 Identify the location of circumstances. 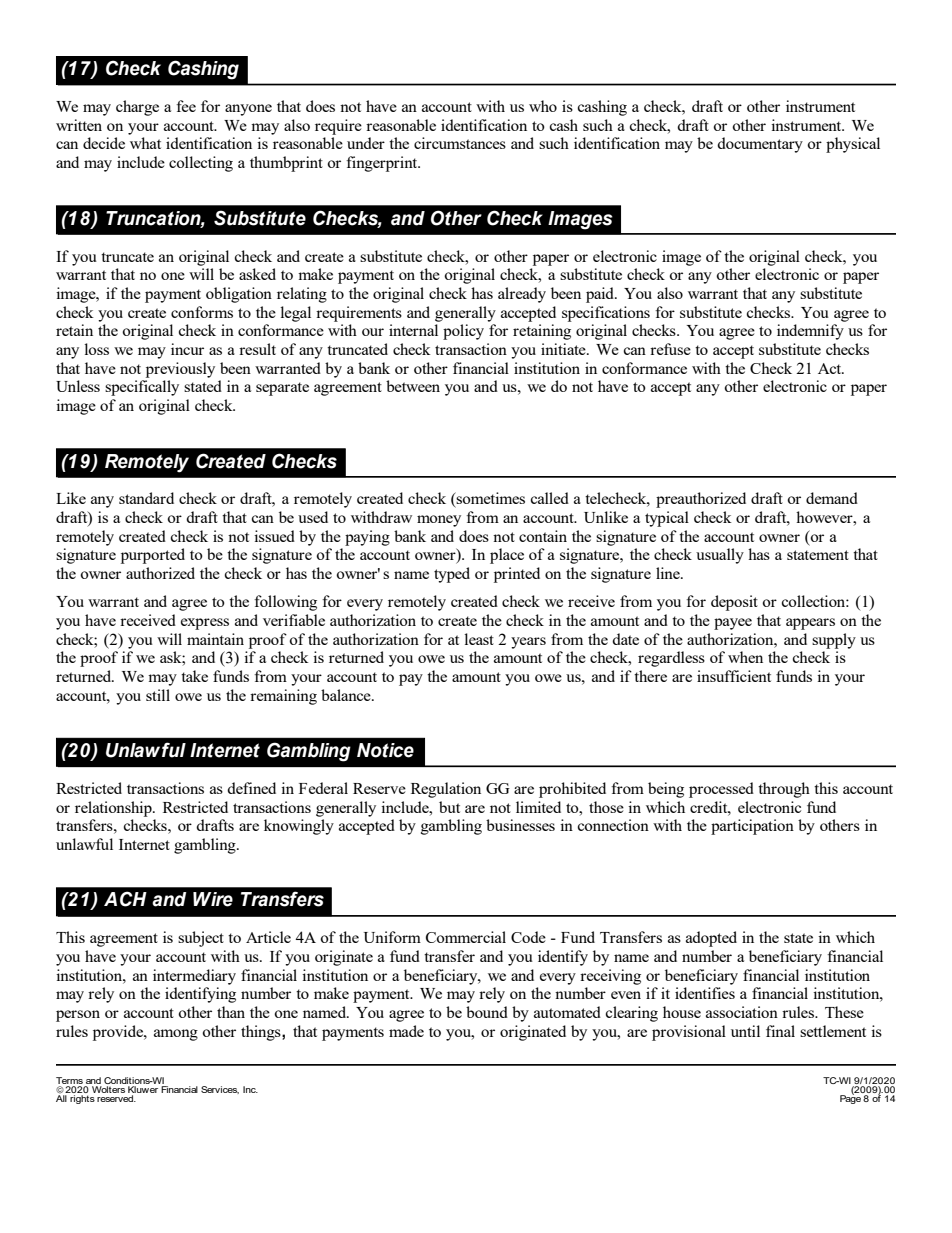
(460, 143).
